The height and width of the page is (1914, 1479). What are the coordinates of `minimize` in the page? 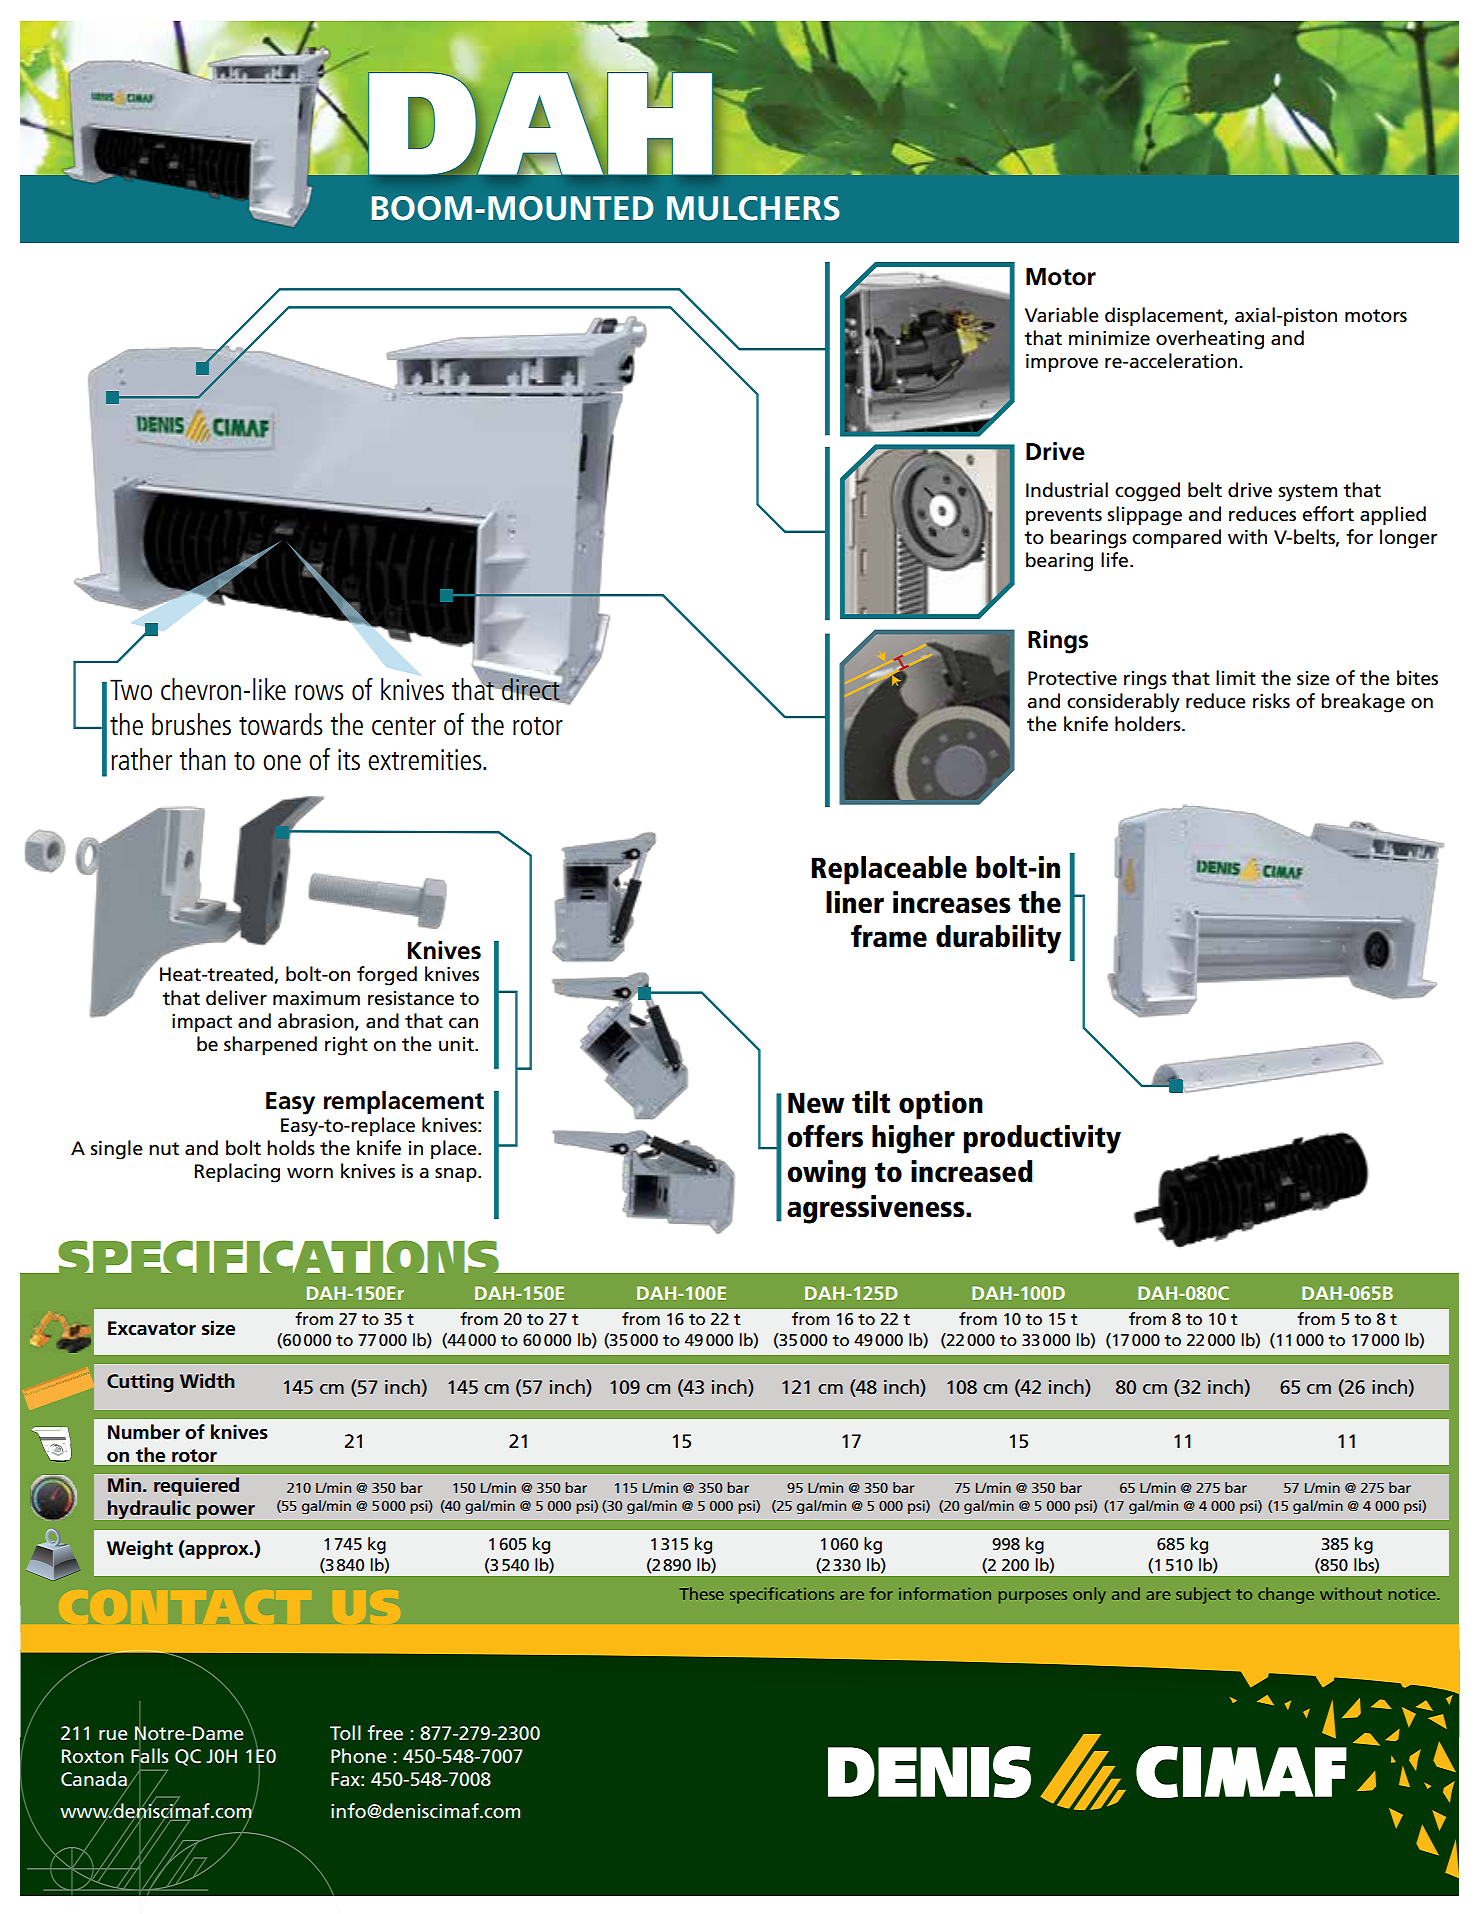 It's located at (1109, 338).
